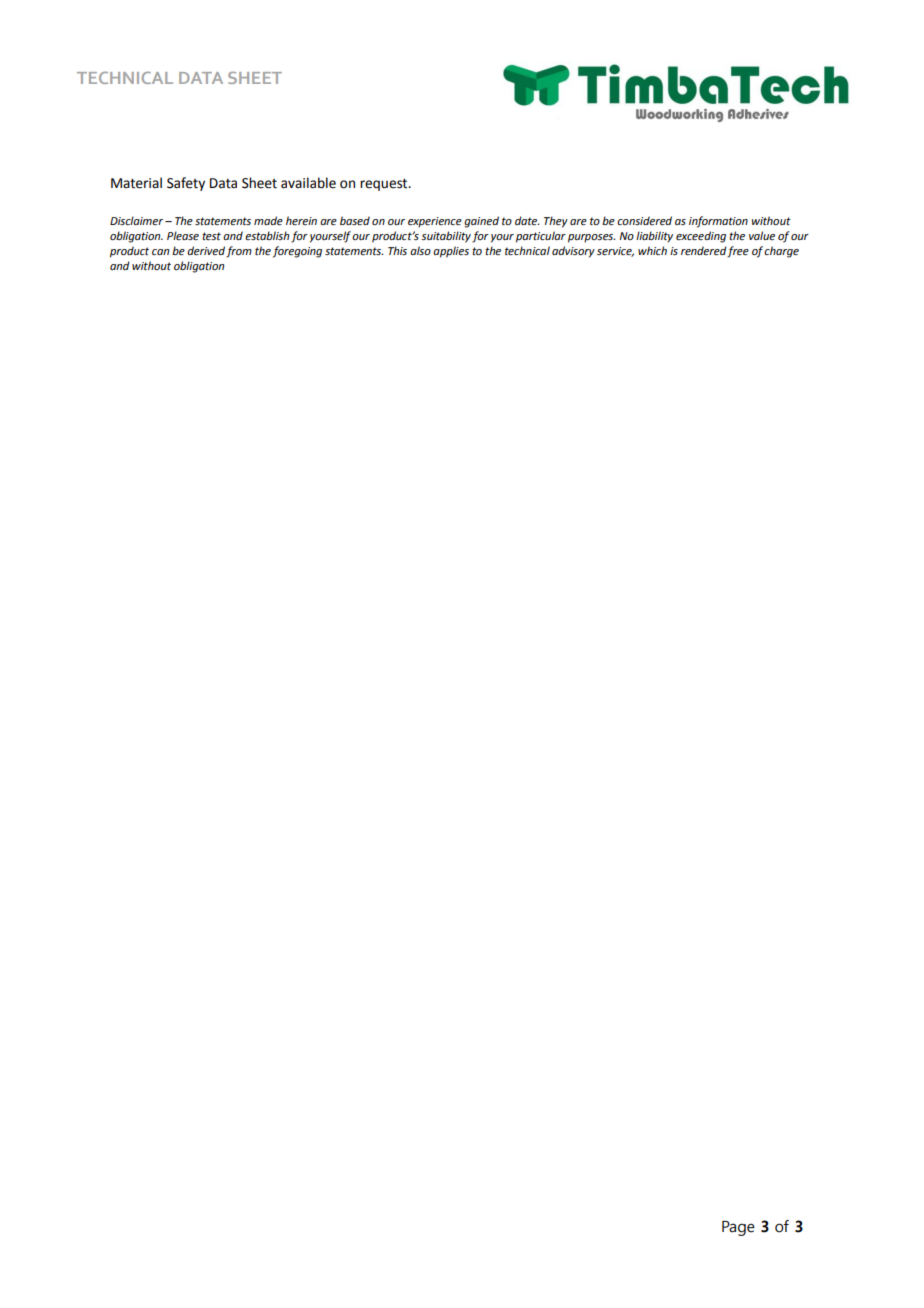  I want to click on free, so click(738, 252).
